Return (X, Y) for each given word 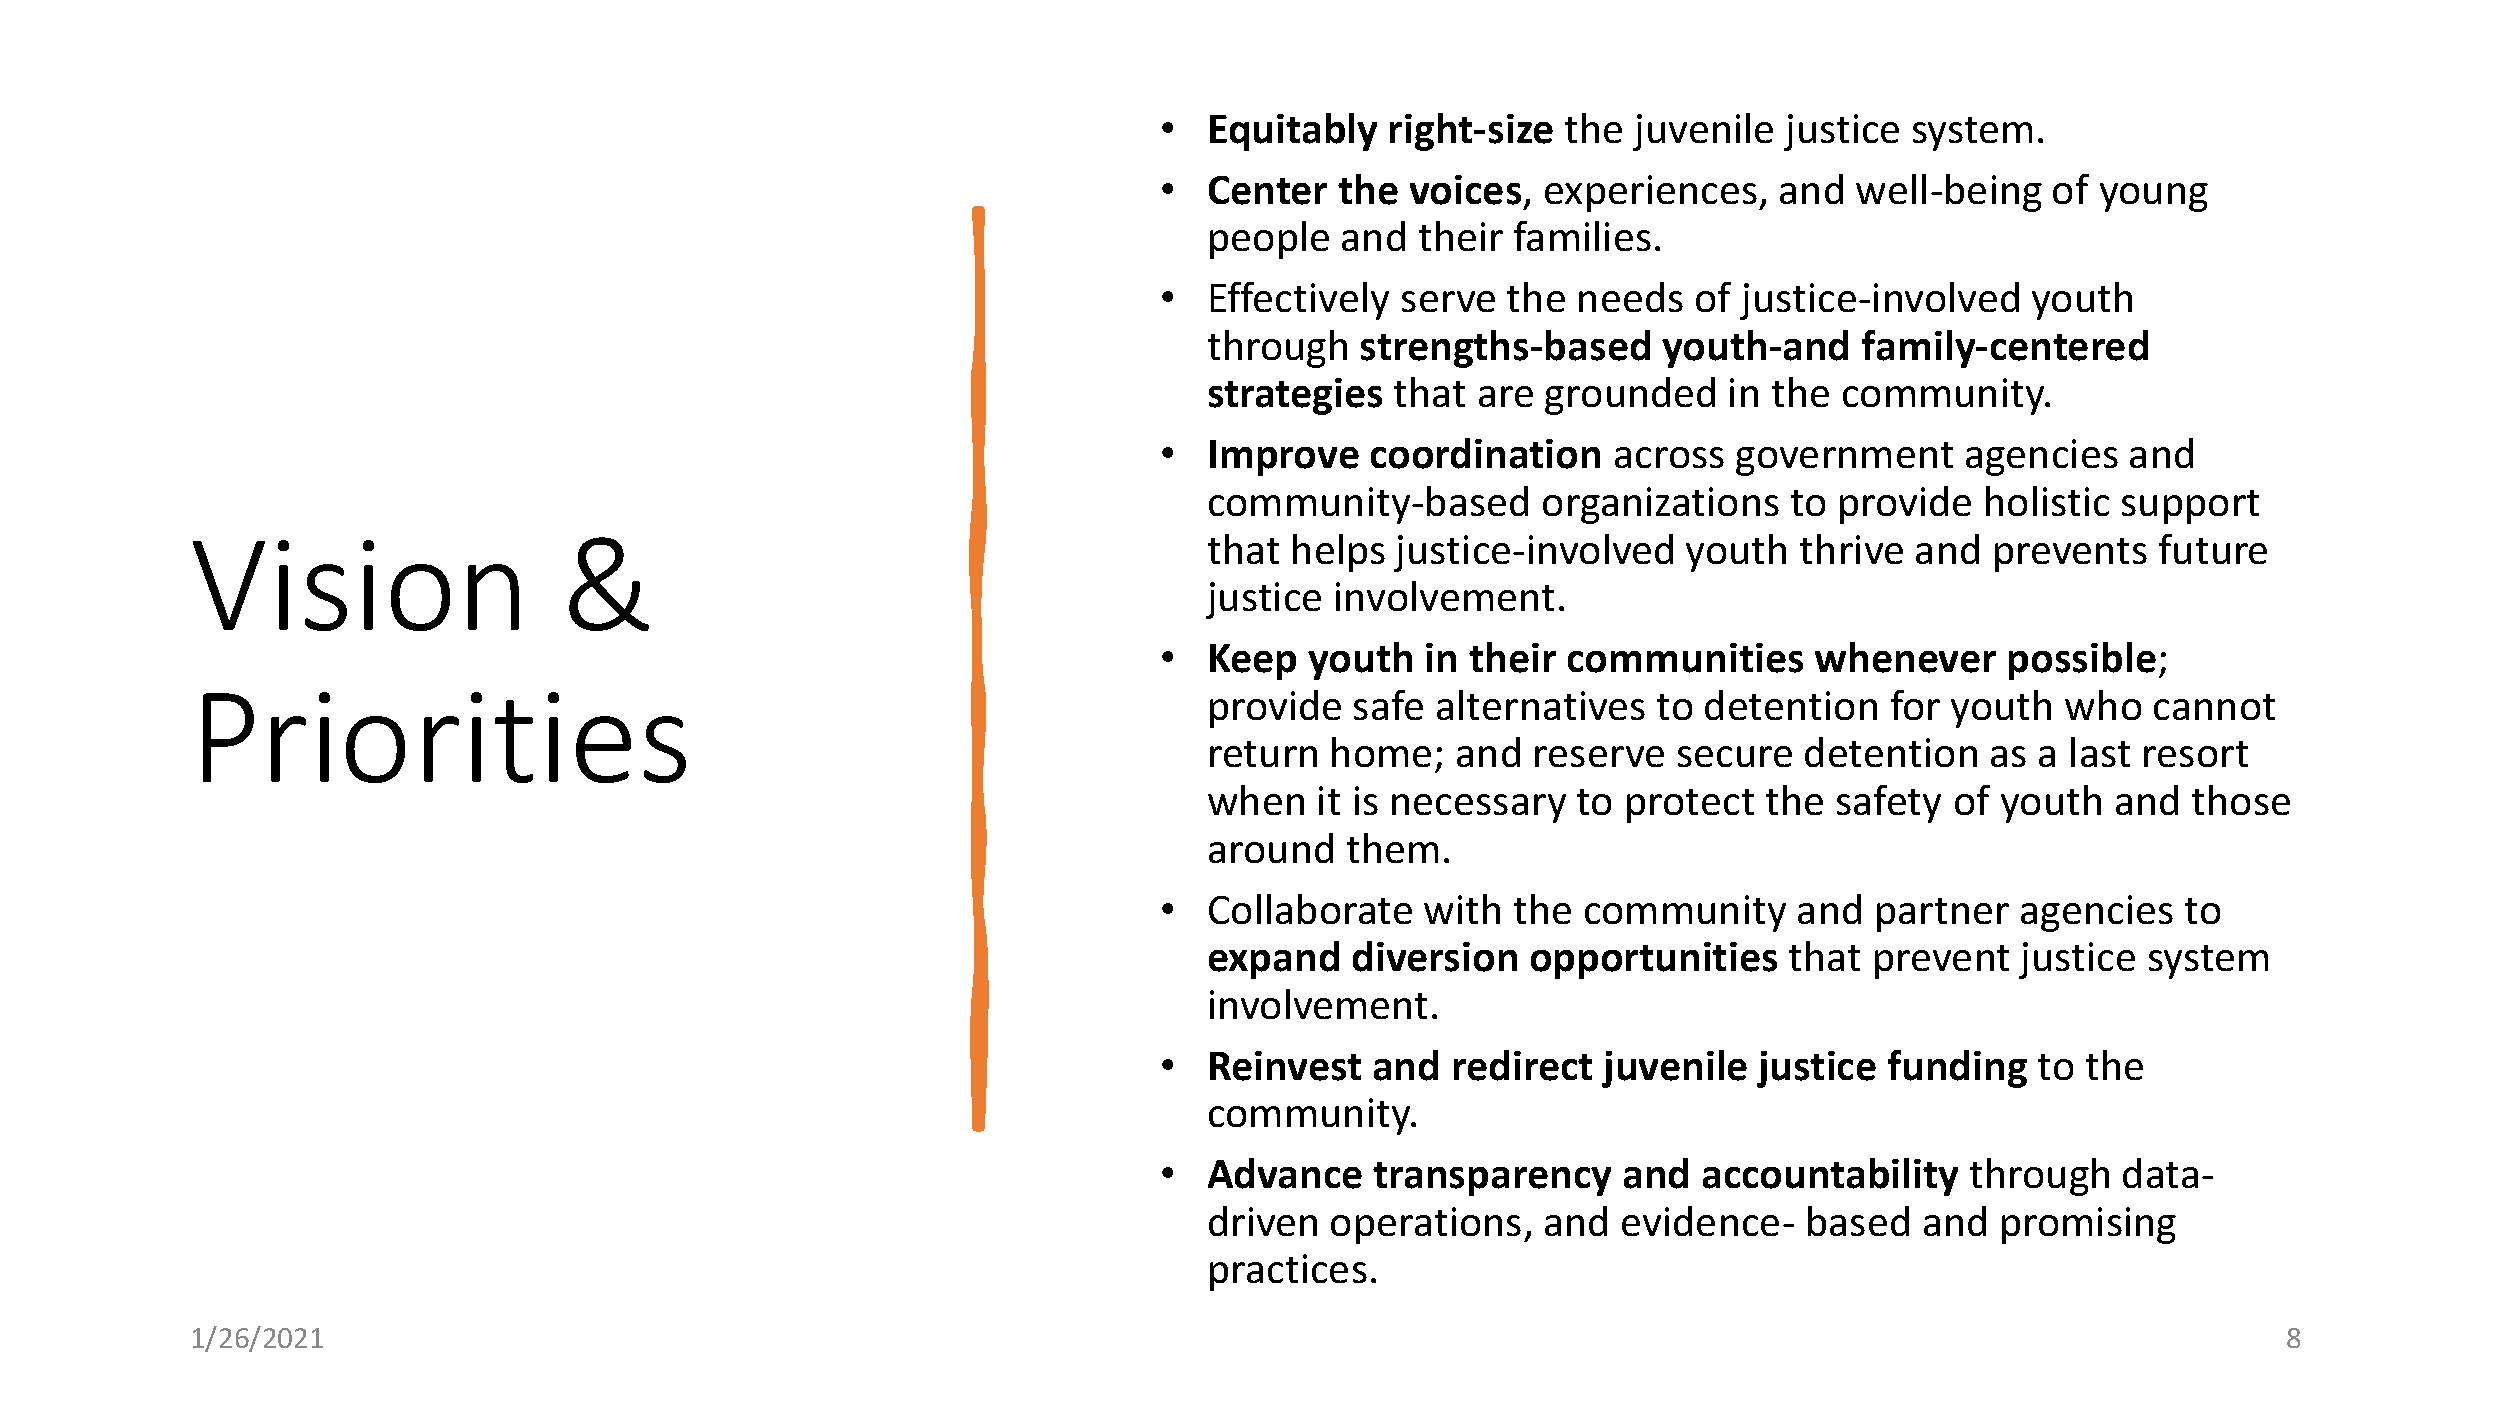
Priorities (444, 737)
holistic (2047, 501)
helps (1339, 553)
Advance (1285, 1173)
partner (1943, 915)
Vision (356, 585)
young (2154, 197)
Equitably (1293, 132)
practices (1288, 1272)
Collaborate (1310, 909)
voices (1465, 190)
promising (2089, 1225)
